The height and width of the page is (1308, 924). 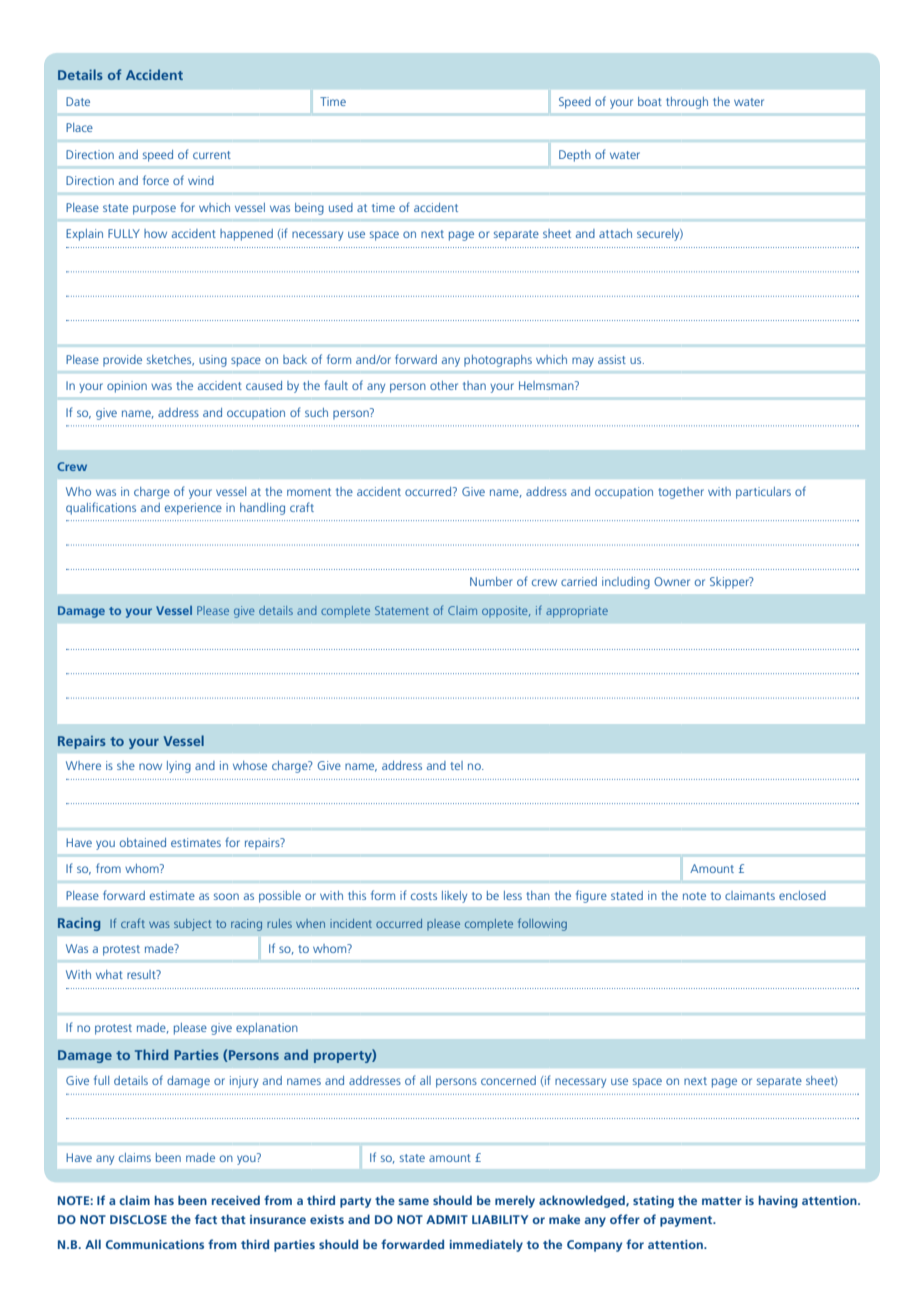 What do you see at coordinates (212, 155) in the page?
I see `current` at bounding box center [212, 155].
